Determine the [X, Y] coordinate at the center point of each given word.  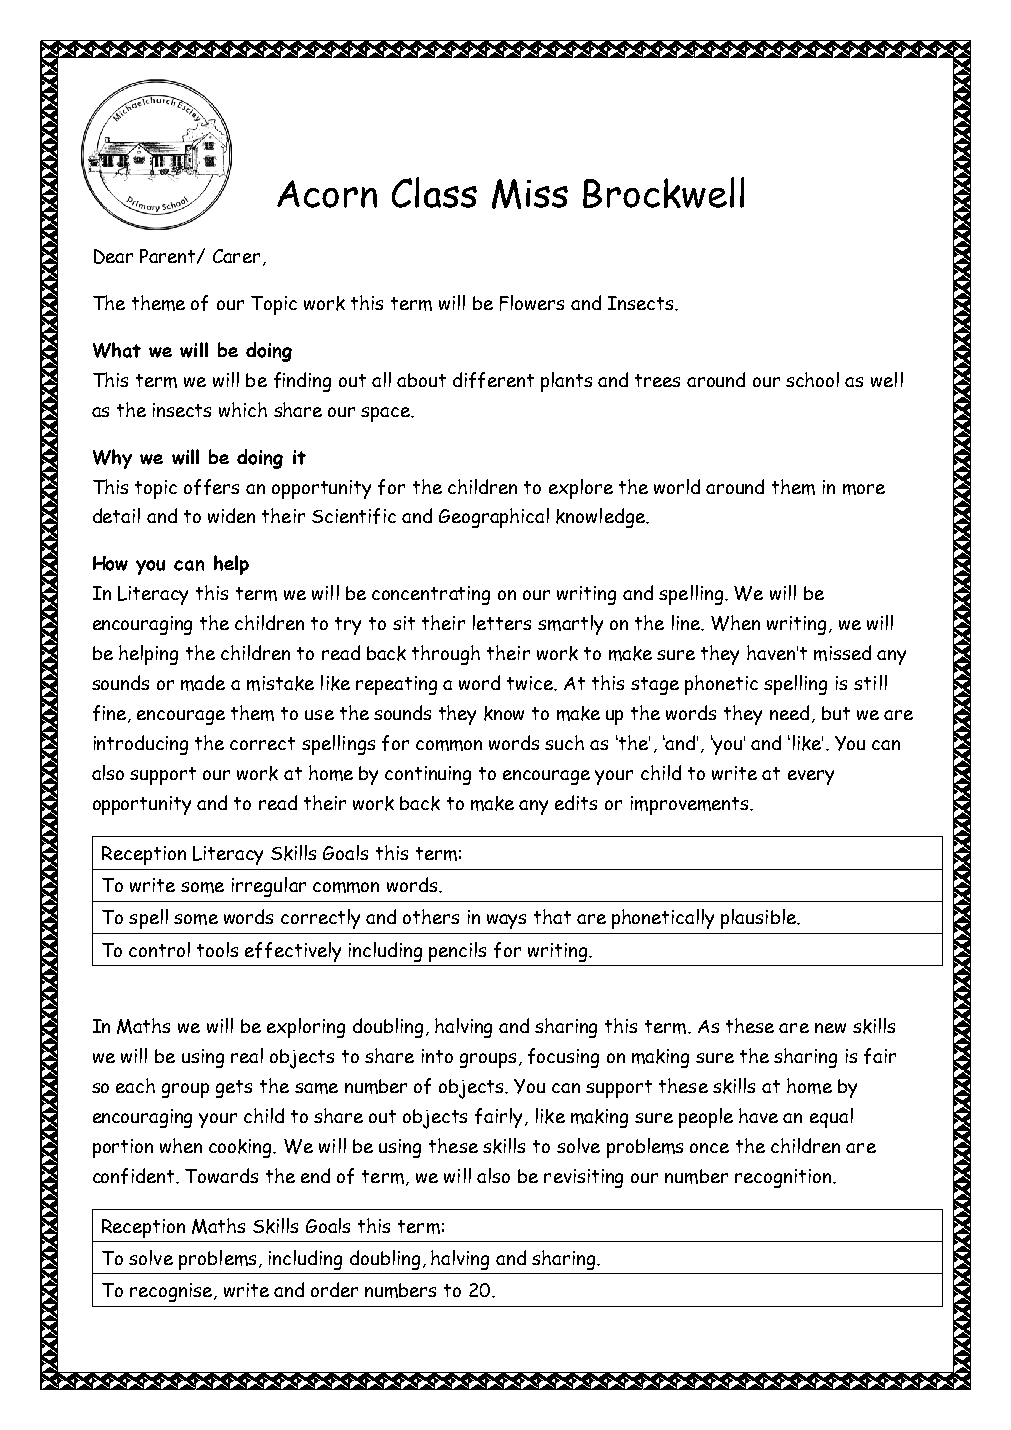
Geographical [494, 518]
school [812, 379]
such [564, 742]
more [864, 489]
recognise [172, 1292]
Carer [236, 256]
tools [217, 949]
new [830, 1028]
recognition [784, 1178]
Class [434, 192]
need [789, 712]
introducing [141, 745]
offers [211, 487]
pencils [457, 952]
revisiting [583, 1178]
